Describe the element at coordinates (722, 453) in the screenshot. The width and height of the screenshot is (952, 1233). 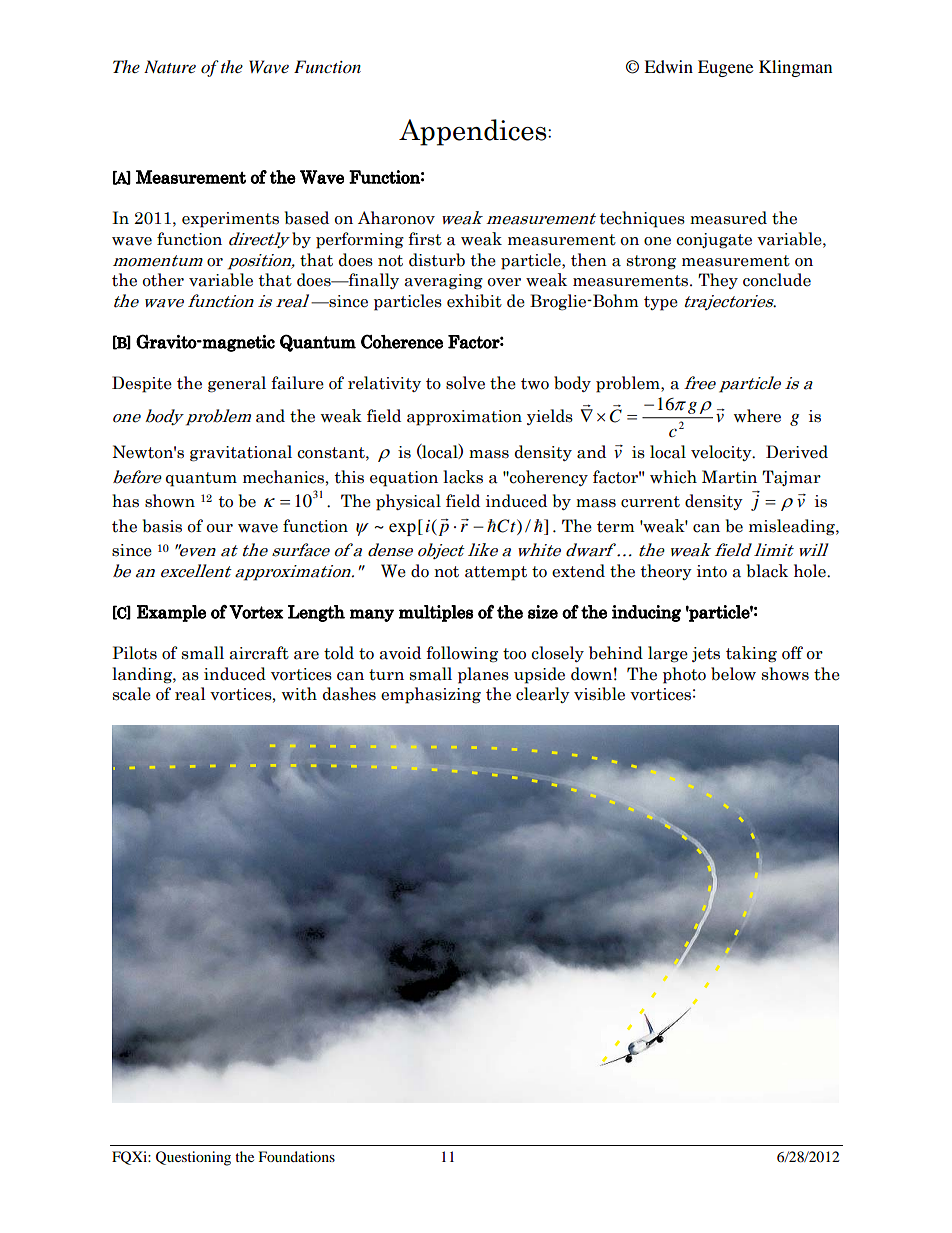
I see `velocity` at that location.
